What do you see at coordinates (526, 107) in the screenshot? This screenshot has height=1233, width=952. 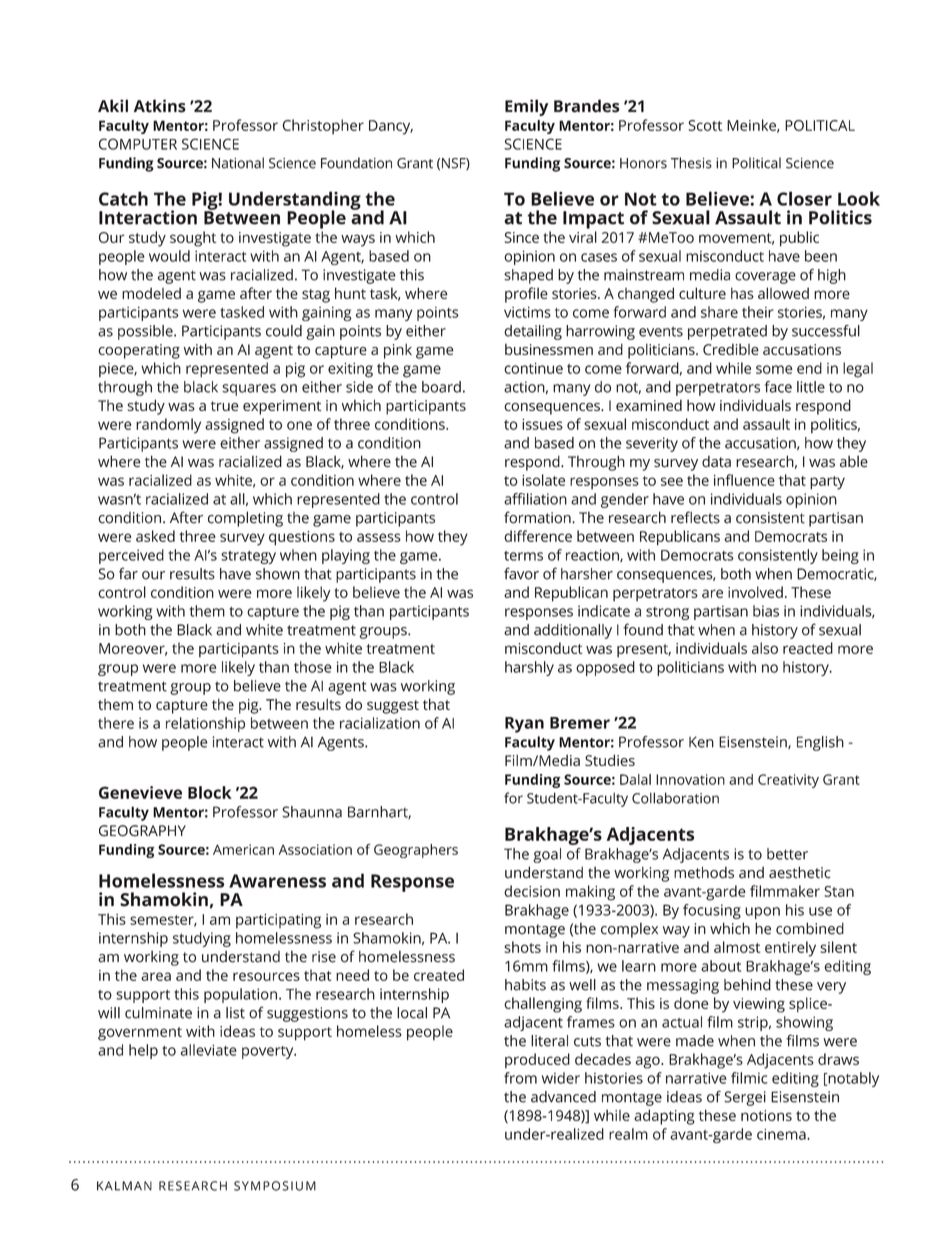 I see `Emily` at bounding box center [526, 107].
